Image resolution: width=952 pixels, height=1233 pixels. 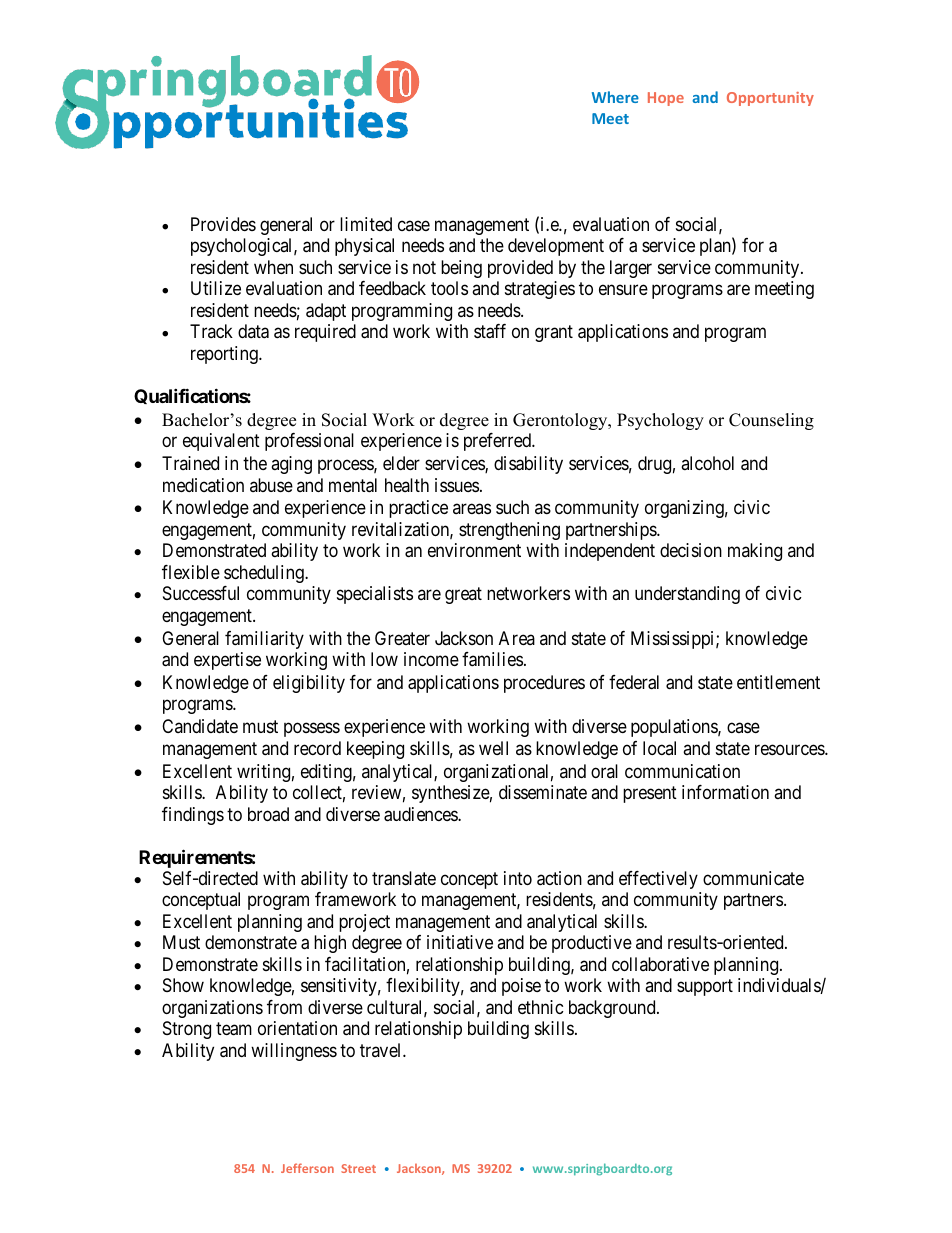 I want to click on into, so click(x=518, y=878).
